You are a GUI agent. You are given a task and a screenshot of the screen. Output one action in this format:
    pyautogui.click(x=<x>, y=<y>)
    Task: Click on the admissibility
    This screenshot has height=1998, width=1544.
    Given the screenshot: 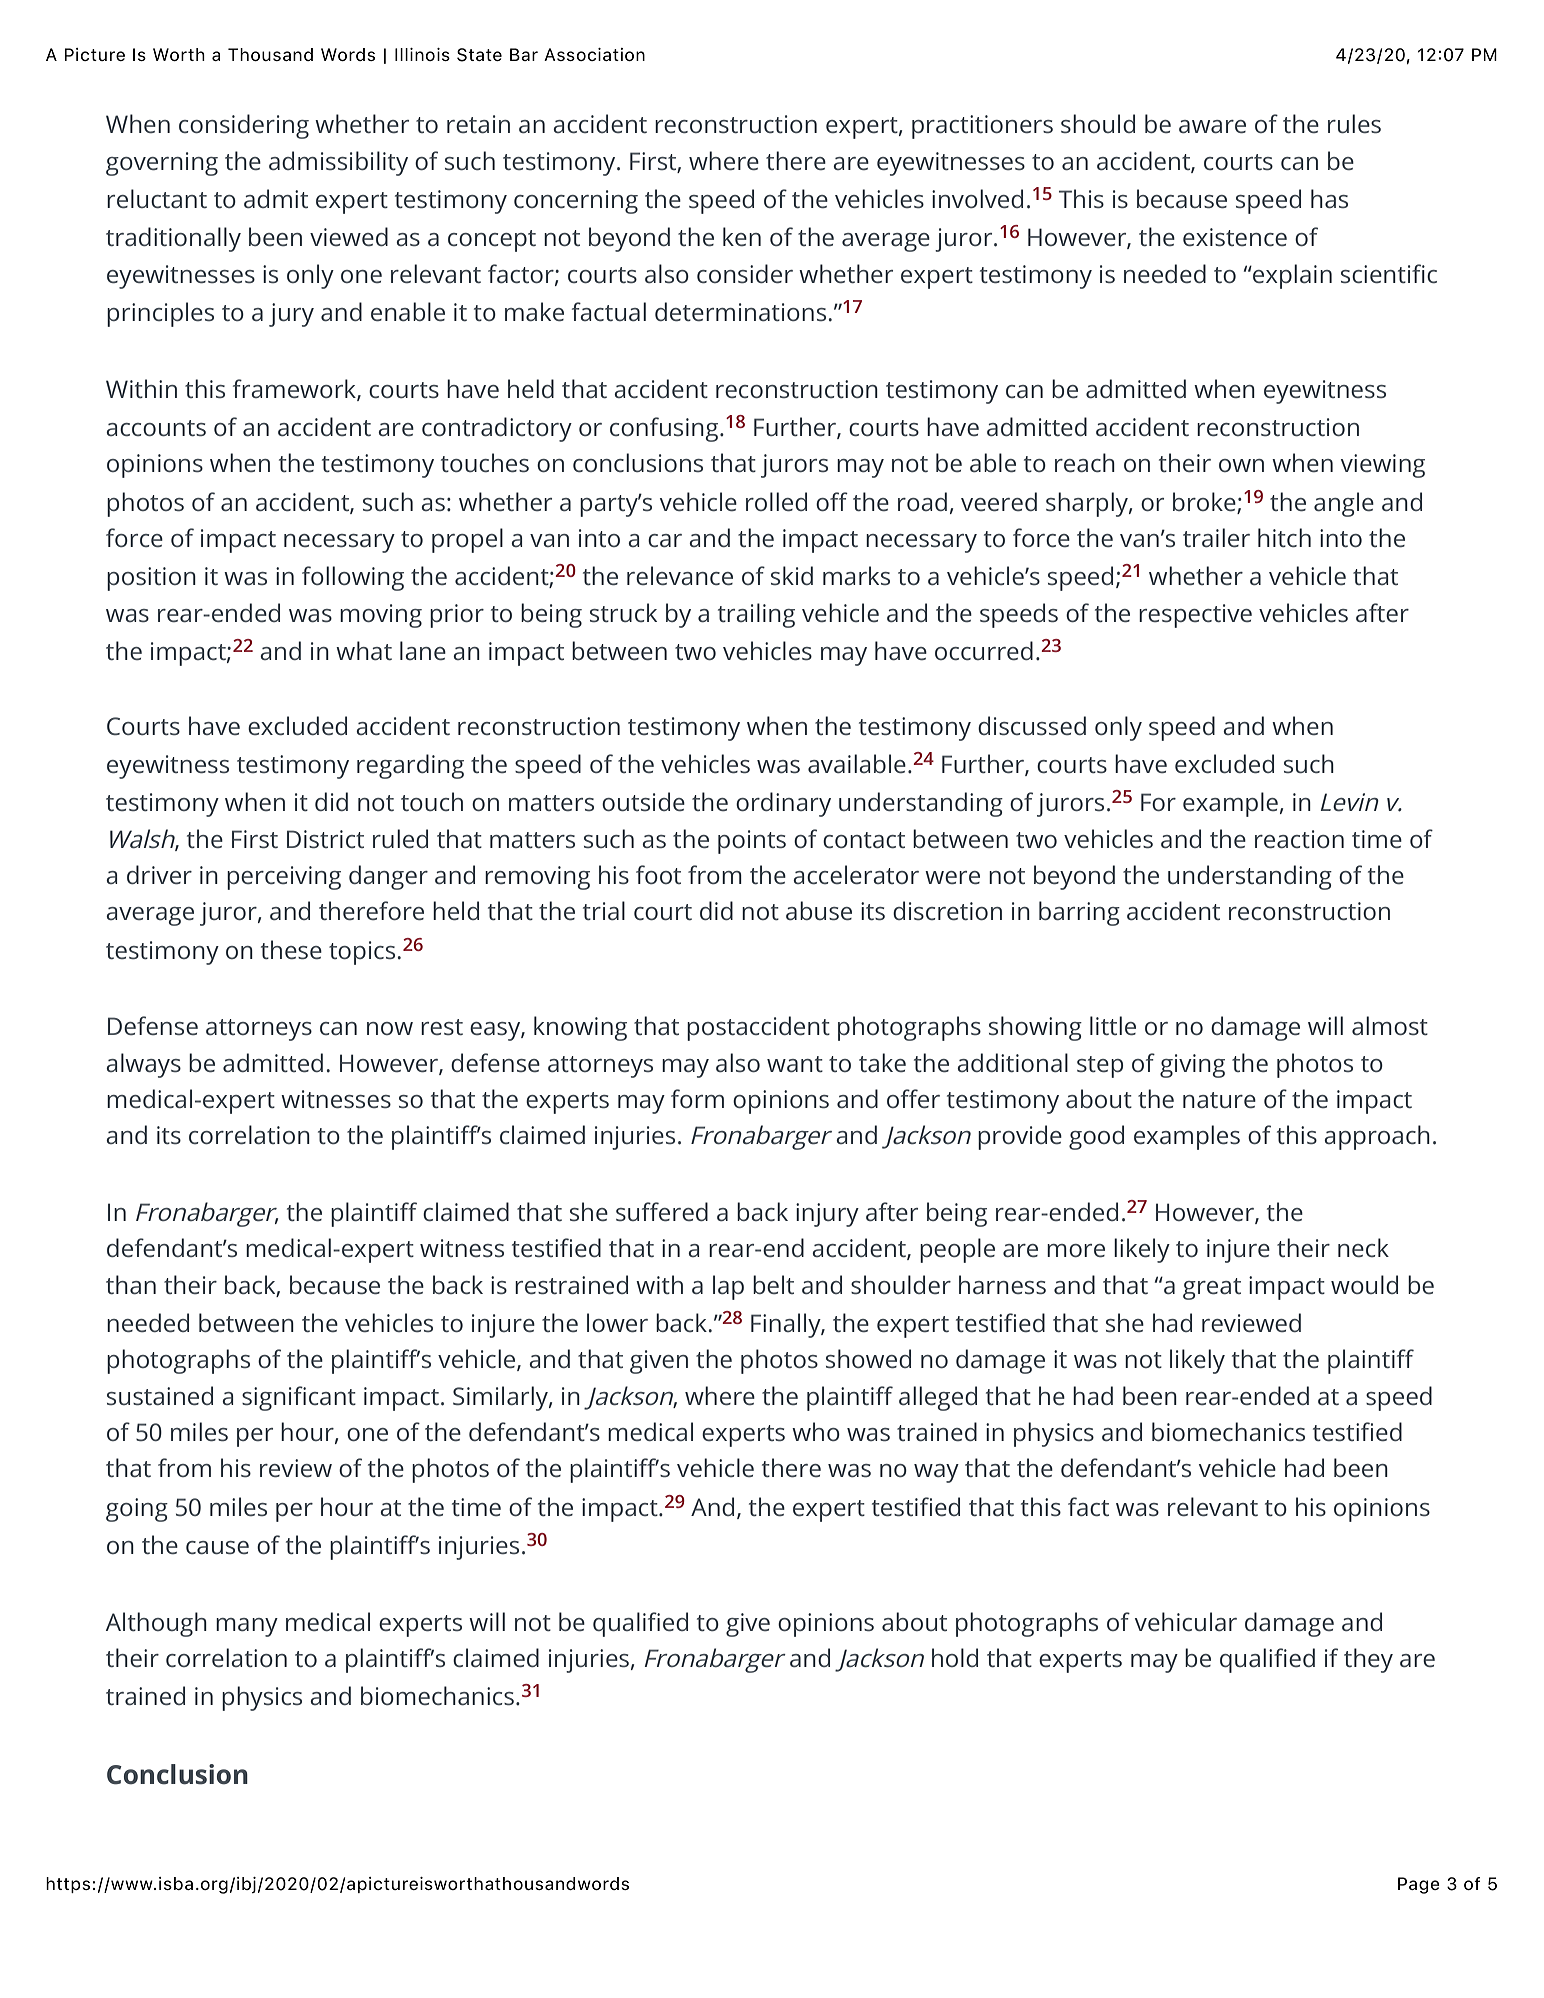 What is the action you would take?
    pyautogui.click(x=338, y=163)
